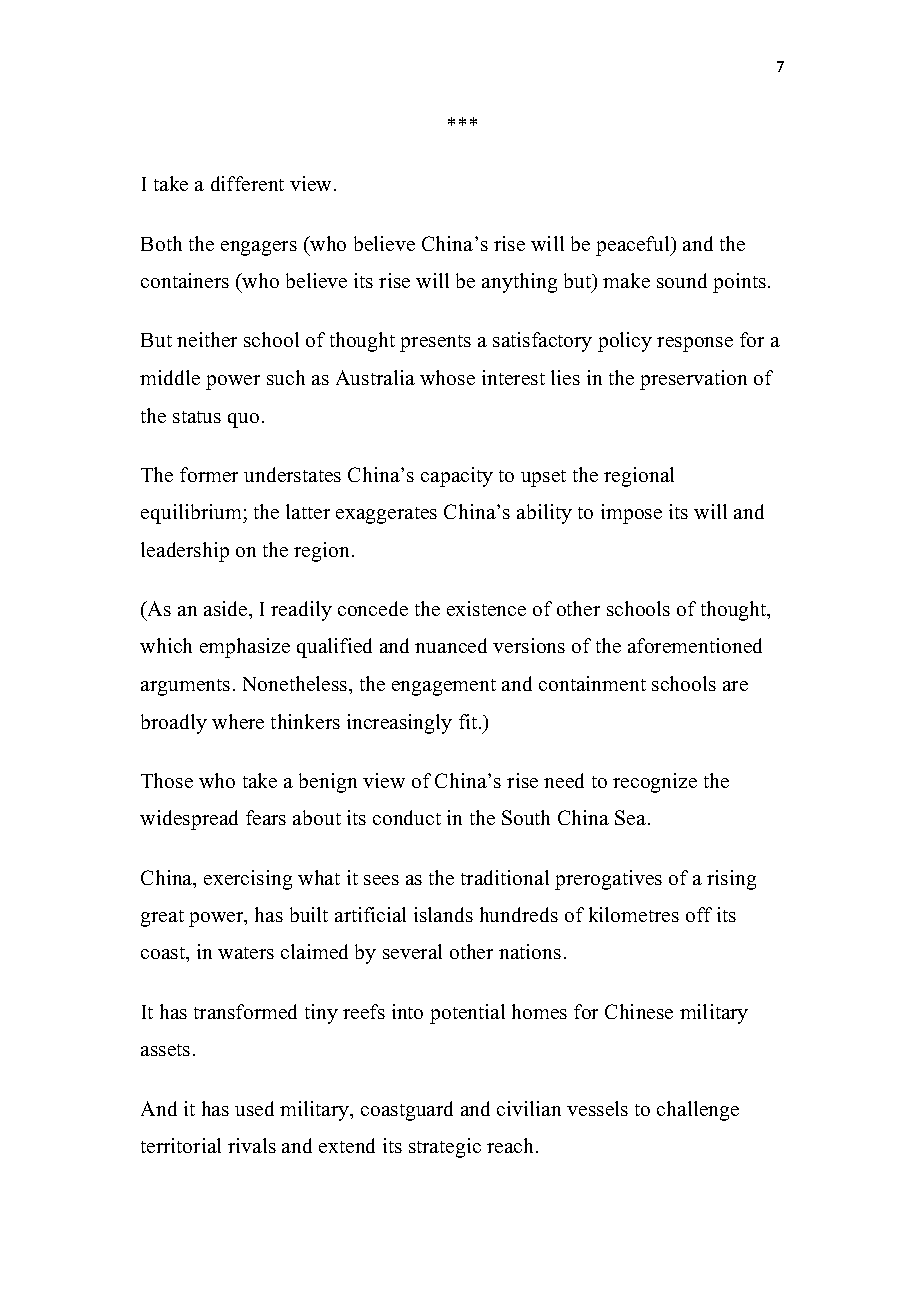 This image has height=1308, width=924. Describe the element at coordinates (519, 283) in the image. I see `anything` at that location.
